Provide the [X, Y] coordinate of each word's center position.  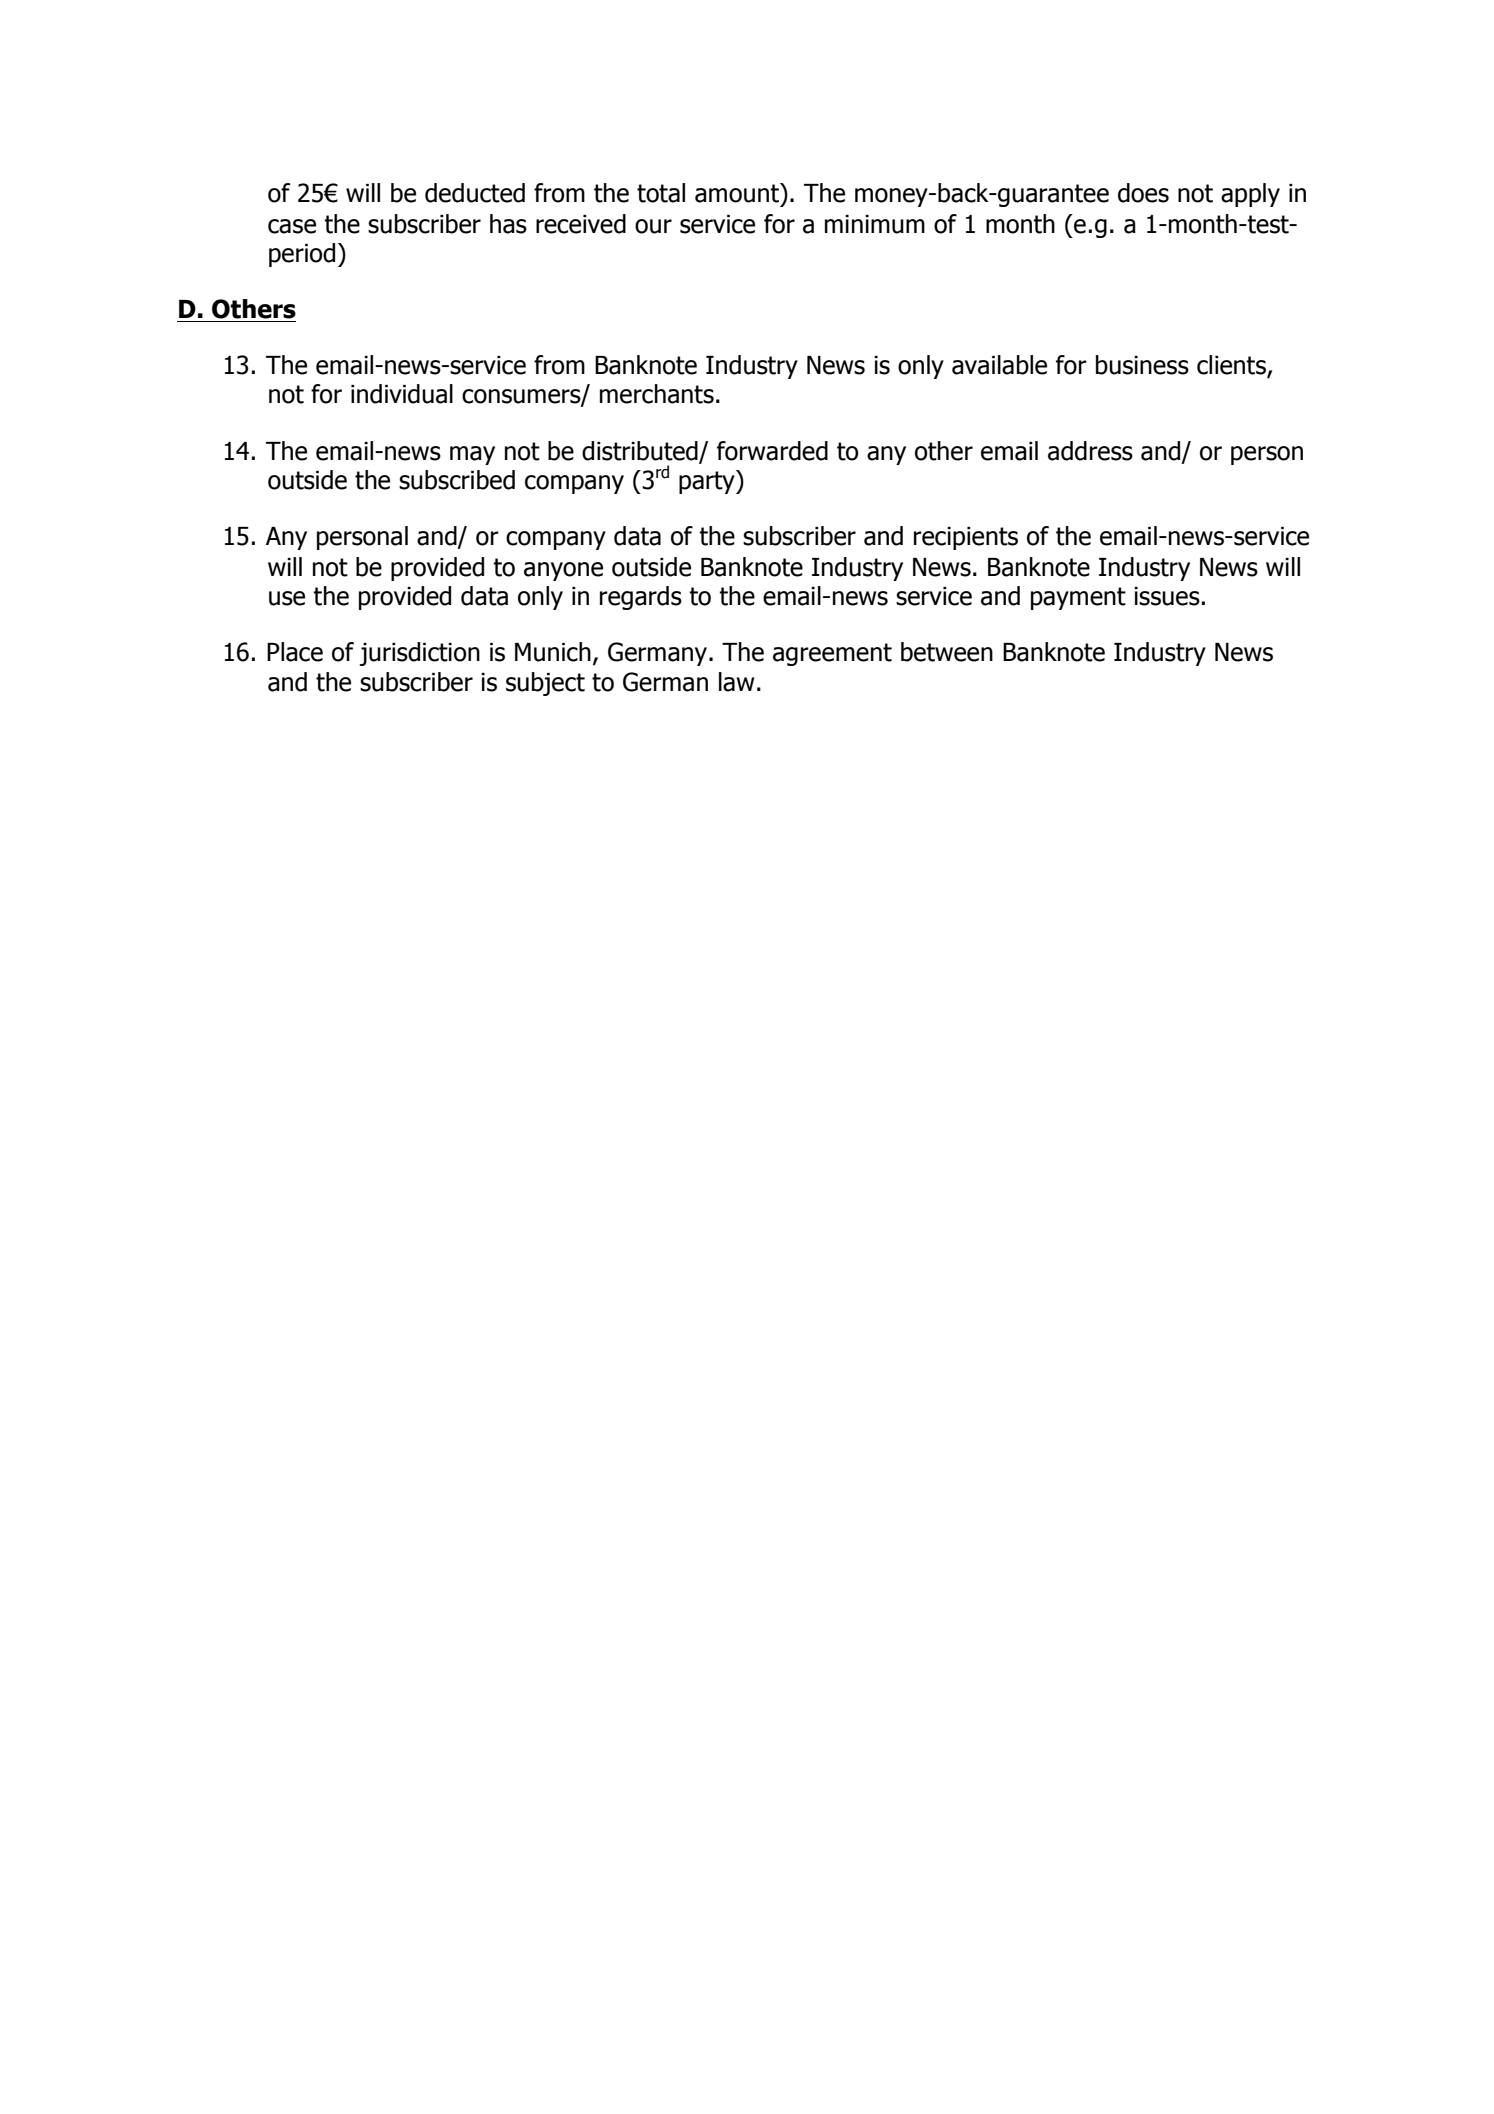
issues [1167, 596]
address [1090, 451]
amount [738, 193]
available [999, 365]
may [472, 455]
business [1142, 365]
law [736, 682]
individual [402, 394]
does [1143, 193]
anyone [563, 571]
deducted [475, 193]
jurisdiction [420, 654]
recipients [966, 538]
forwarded [772, 451]
